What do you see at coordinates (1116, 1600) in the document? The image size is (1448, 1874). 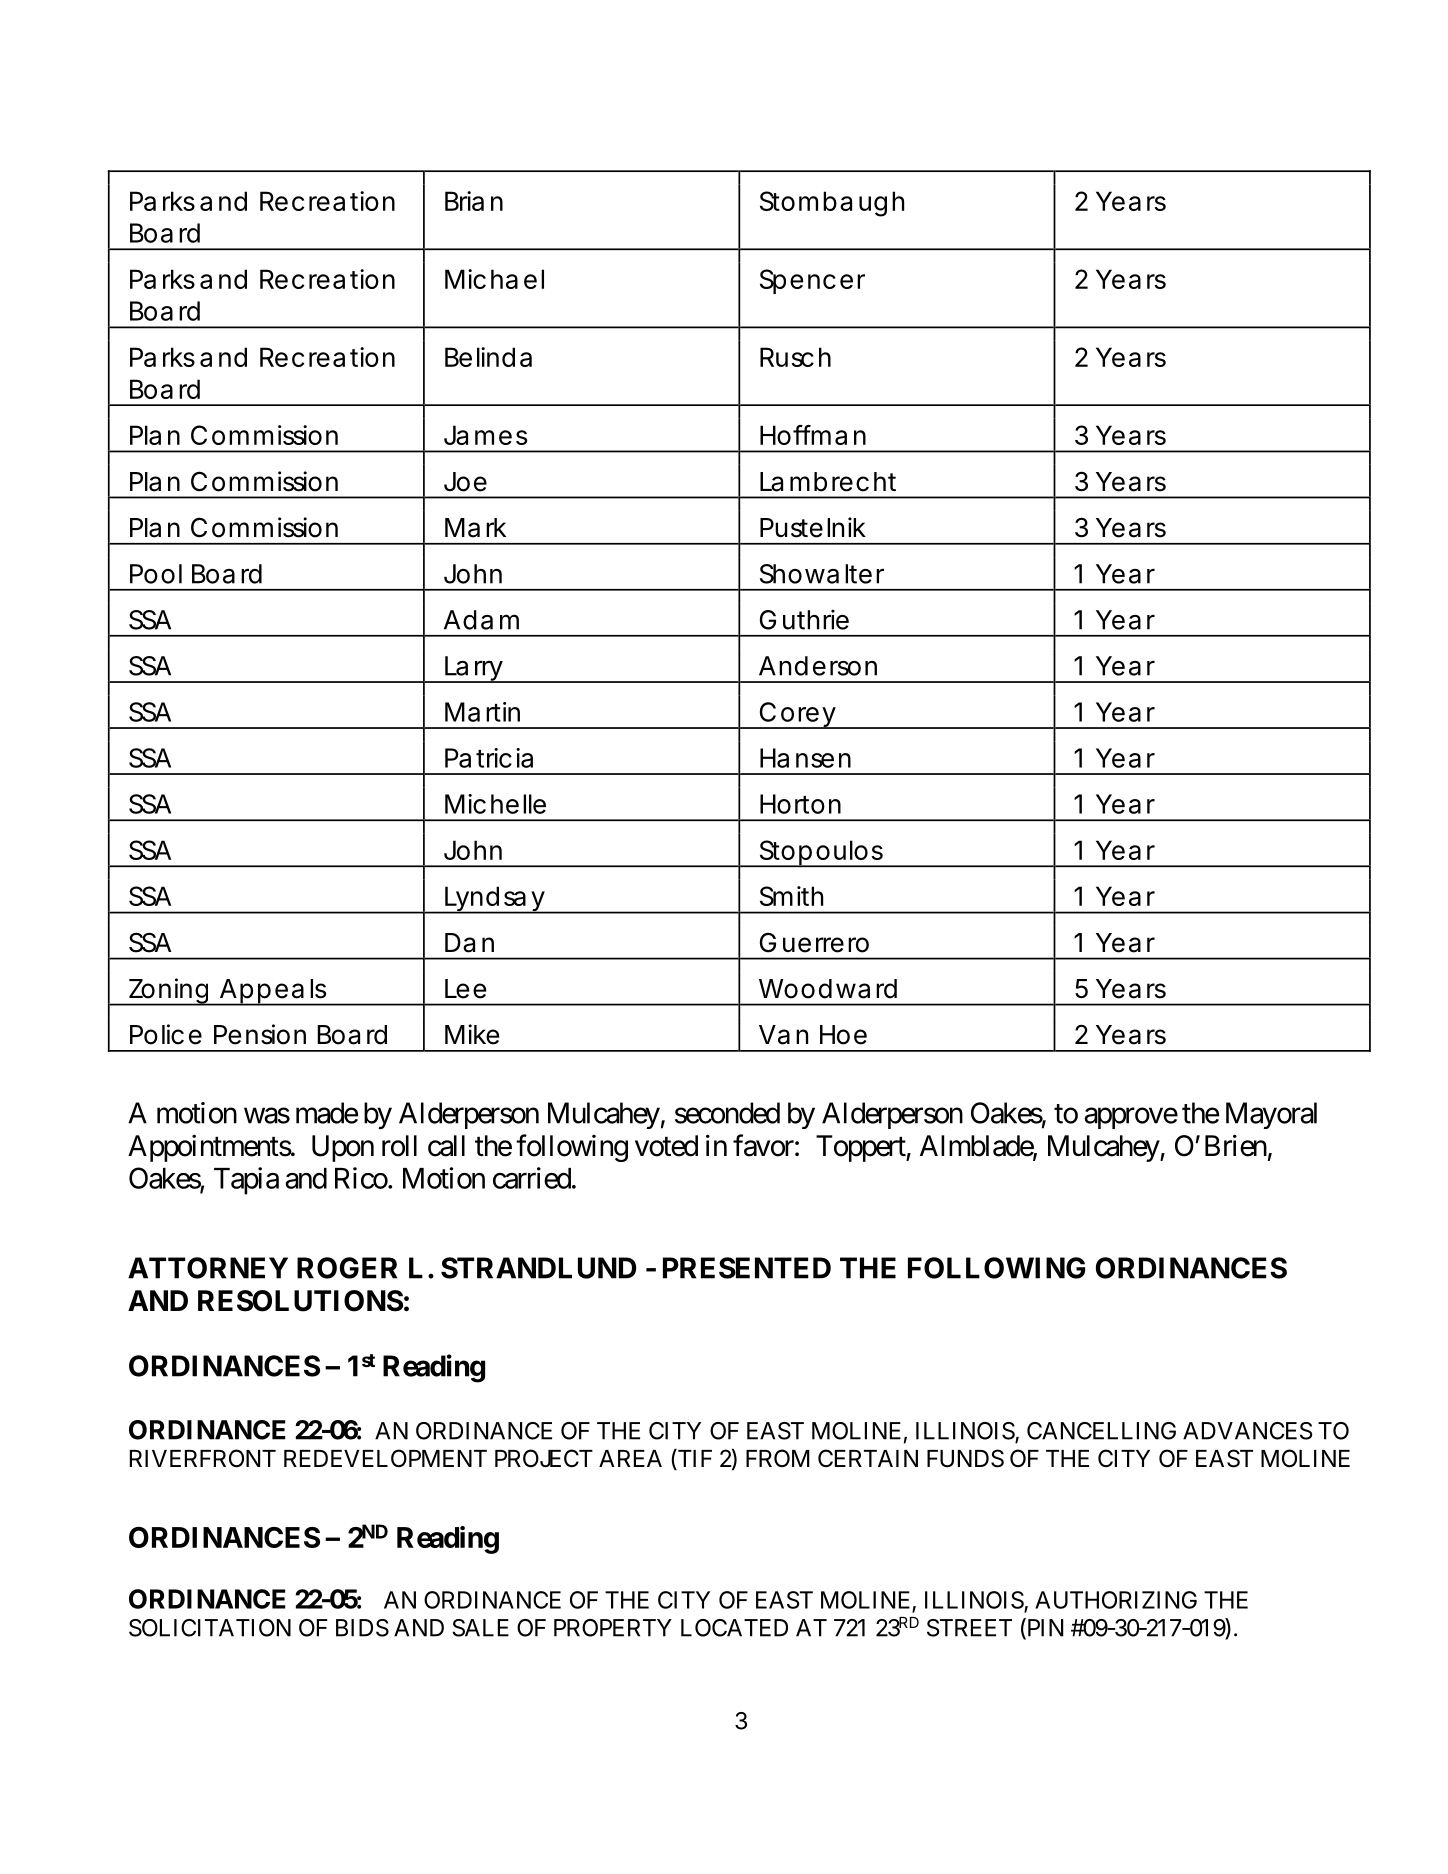 I see `AUTHORIZING` at bounding box center [1116, 1600].
